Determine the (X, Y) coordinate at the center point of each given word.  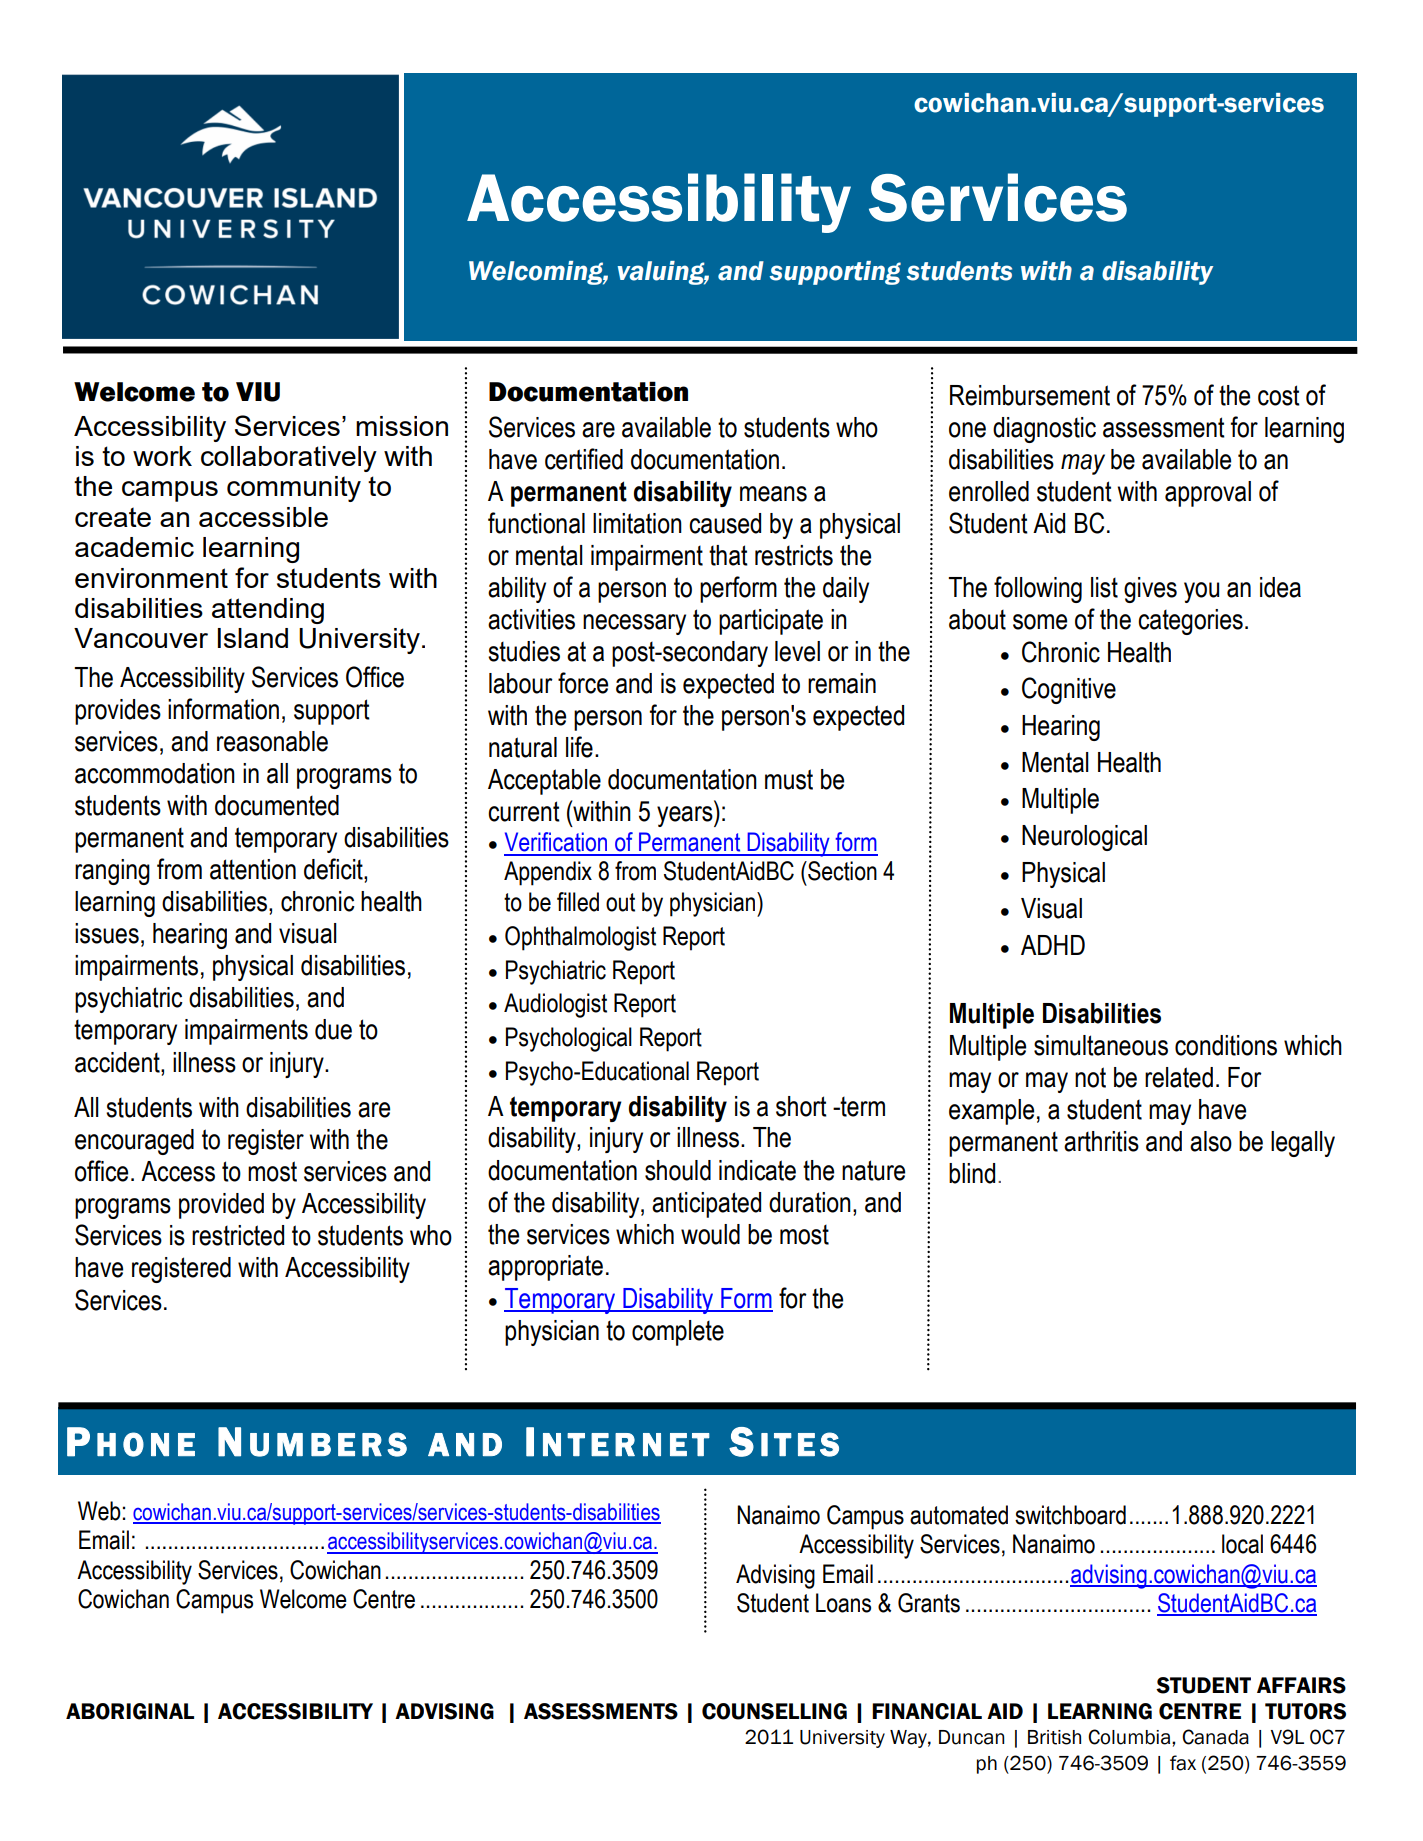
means (773, 494)
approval (1208, 494)
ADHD (1053, 945)
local (1242, 1544)
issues (107, 933)
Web (99, 1511)
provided (221, 1206)
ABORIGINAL (130, 1711)
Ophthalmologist (580, 938)
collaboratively (289, 459)
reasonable (272, 741)
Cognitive (1069, 690)
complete (678, 1333)
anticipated (706, 1205)
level (797, 651)
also (1211, 1141)
